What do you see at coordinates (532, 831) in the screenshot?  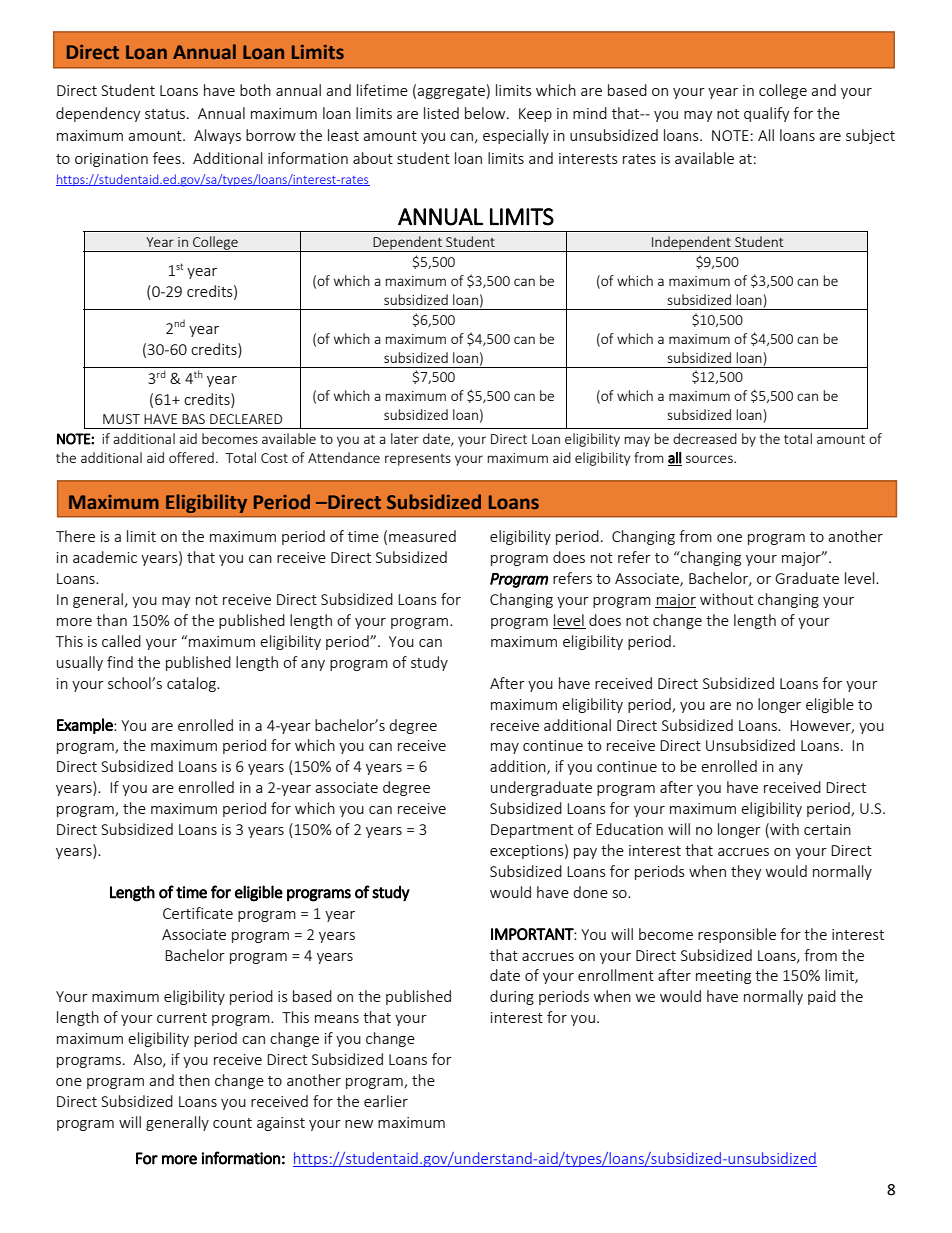 I see `Department` at bounding box center [532, 831].
